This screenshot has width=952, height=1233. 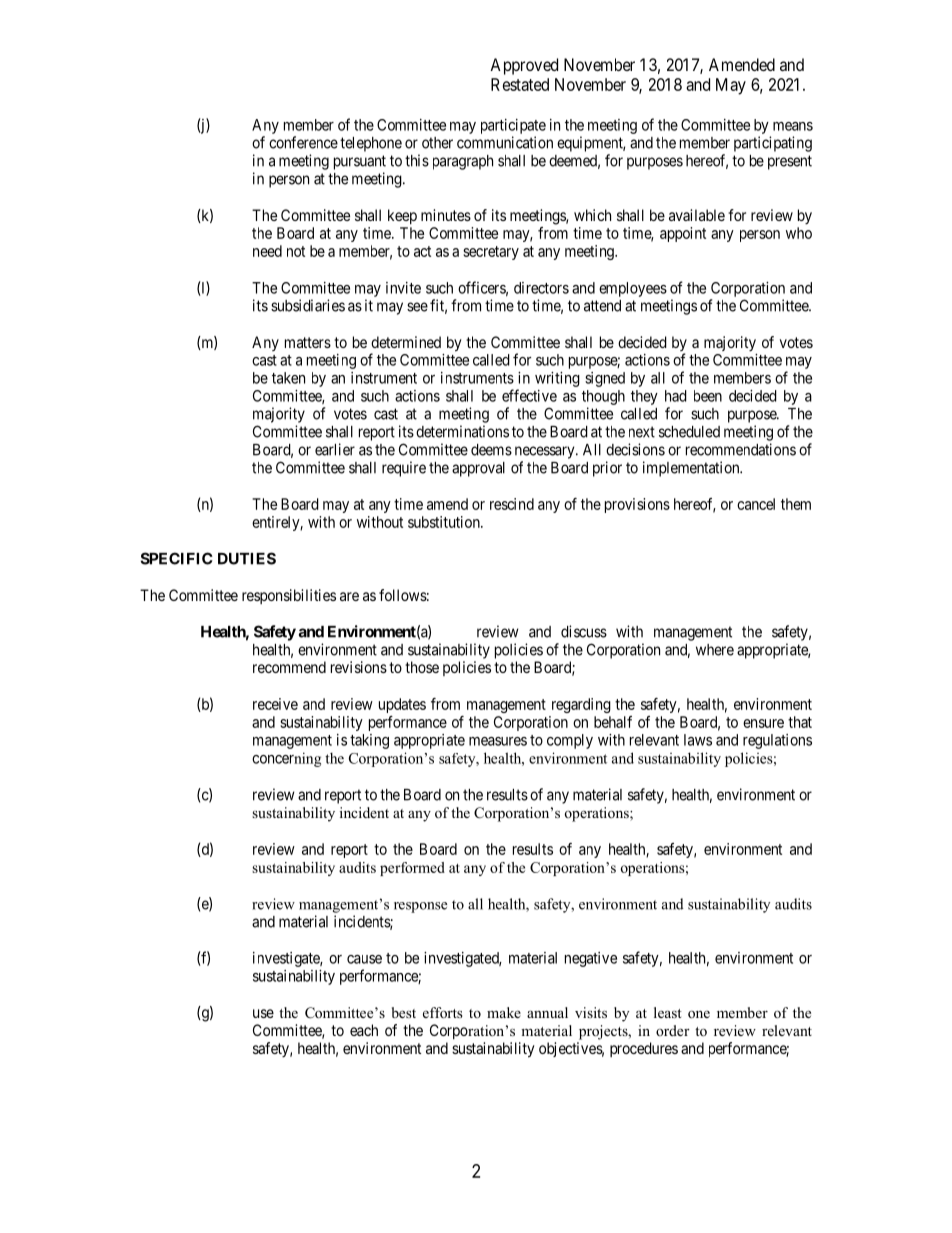 What do you see at coordinates (763, 723) in the screenshot?
I see `ensure` at bounding box center [763, 723].
